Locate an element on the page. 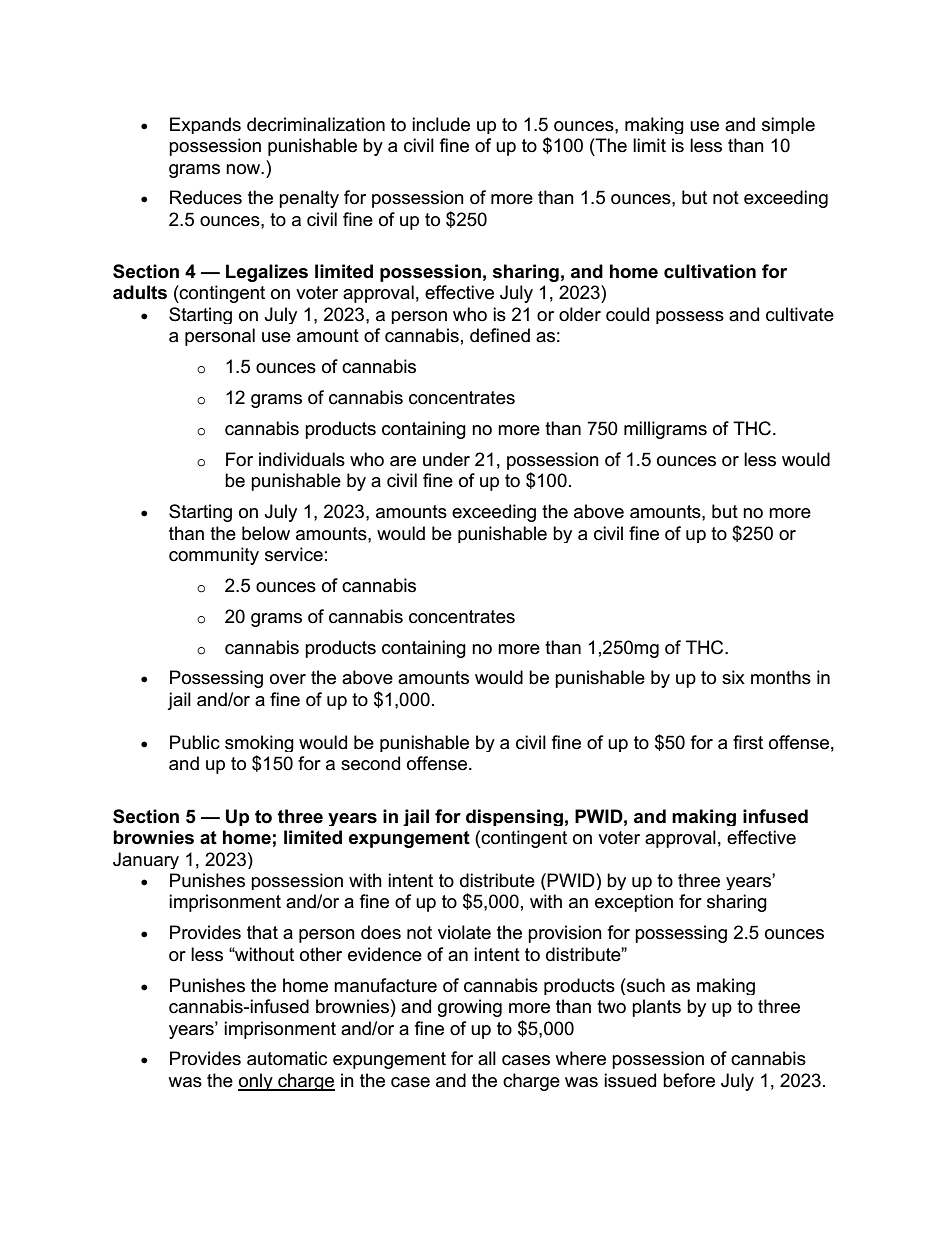 This image has width=952, height=1233. before is located at coordinates (689, 1080).
